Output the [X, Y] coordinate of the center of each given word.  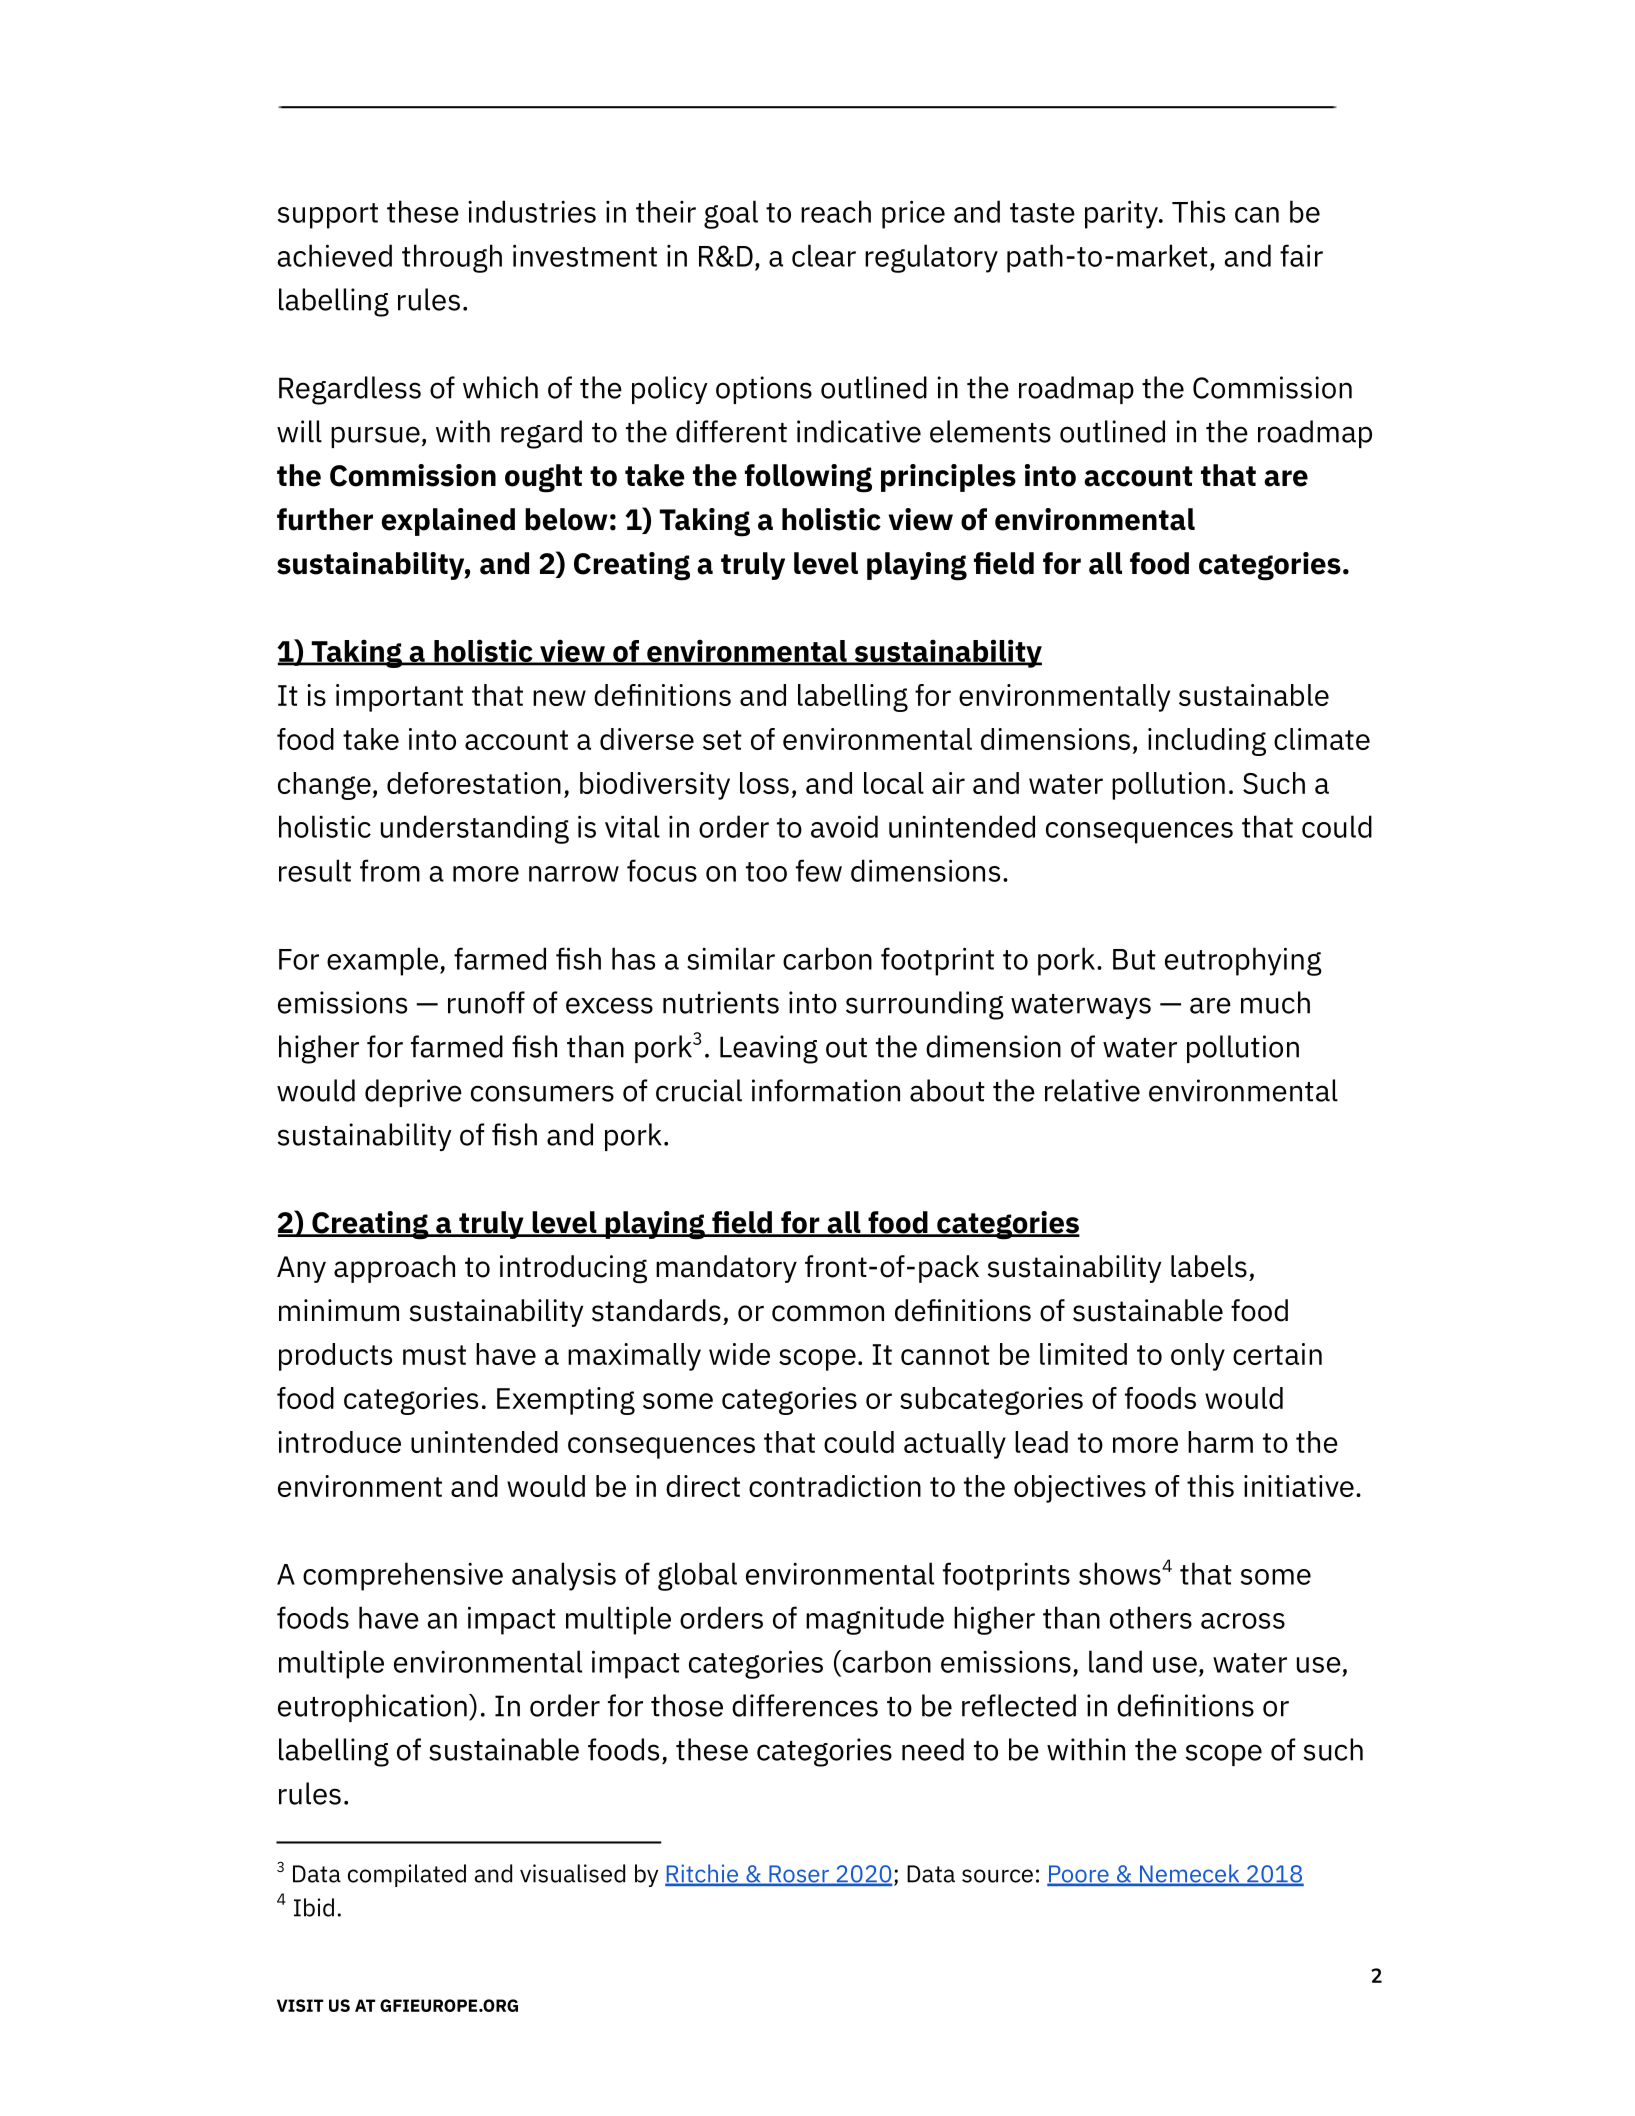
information [826, 1090]
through [452, 258]
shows [1120, 1573]
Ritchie [702, 1874]
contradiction [835, 1486]
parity [1122, 214]
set [722, 740]
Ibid [314, 1907]
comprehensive [403, 1576]
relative [1092, 1090]
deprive [413, 1093]
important [399, 698]
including [1207, 742]
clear [824, 255]
